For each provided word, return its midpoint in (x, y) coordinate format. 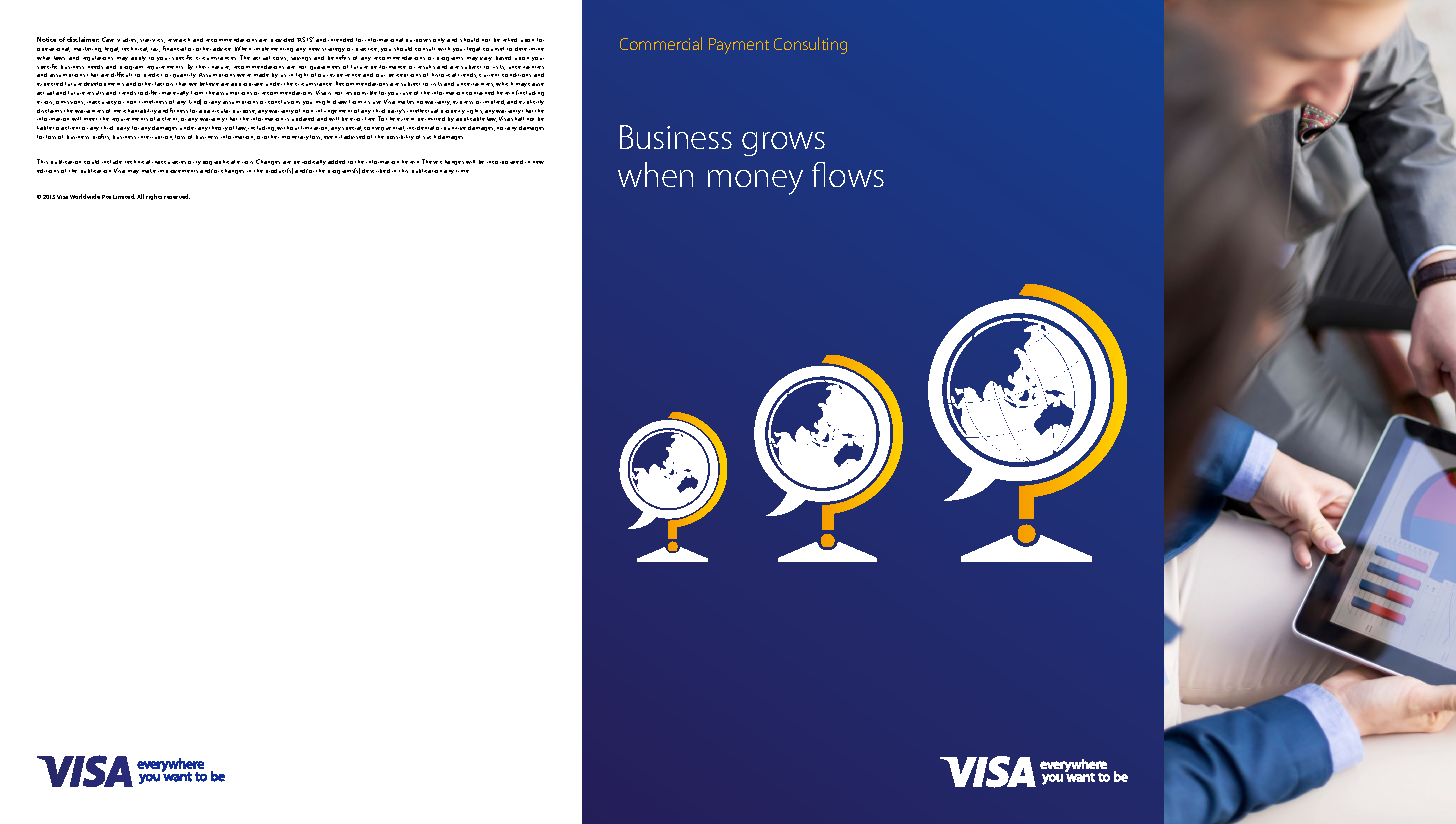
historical (444, 75)
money (755, 182)
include (112, 162)
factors (164, 84)
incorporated (505, 162)
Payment (739, 46)
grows (783, 144)
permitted (431, 119)
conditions (516, 75)
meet (90, 119)
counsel (493, 49)
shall (517, 119)
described (376, 171)
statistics (152, 41)
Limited (124, 196)
